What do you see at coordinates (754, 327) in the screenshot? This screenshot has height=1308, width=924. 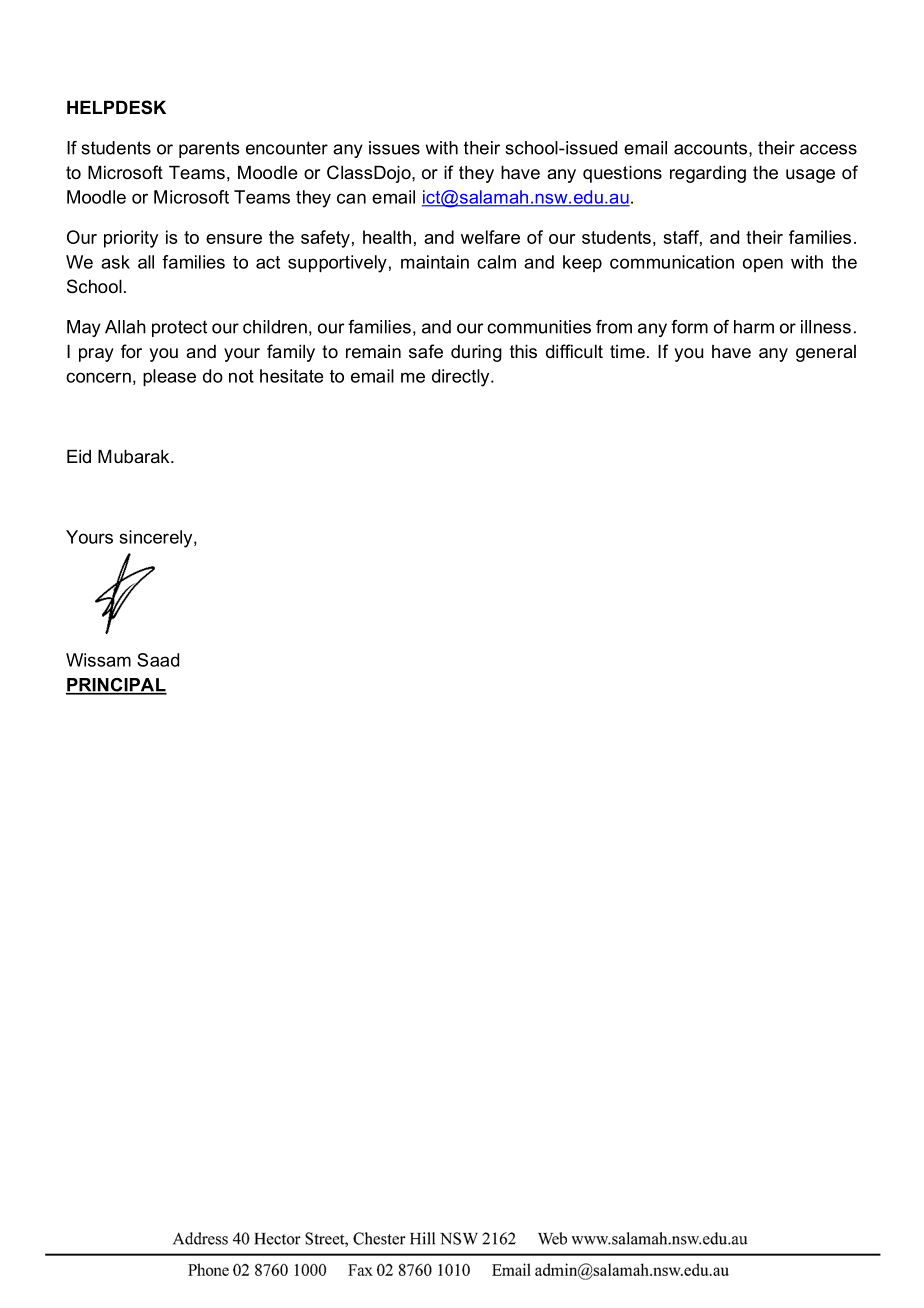 I see `harm` at bounding box center [754, 327].
